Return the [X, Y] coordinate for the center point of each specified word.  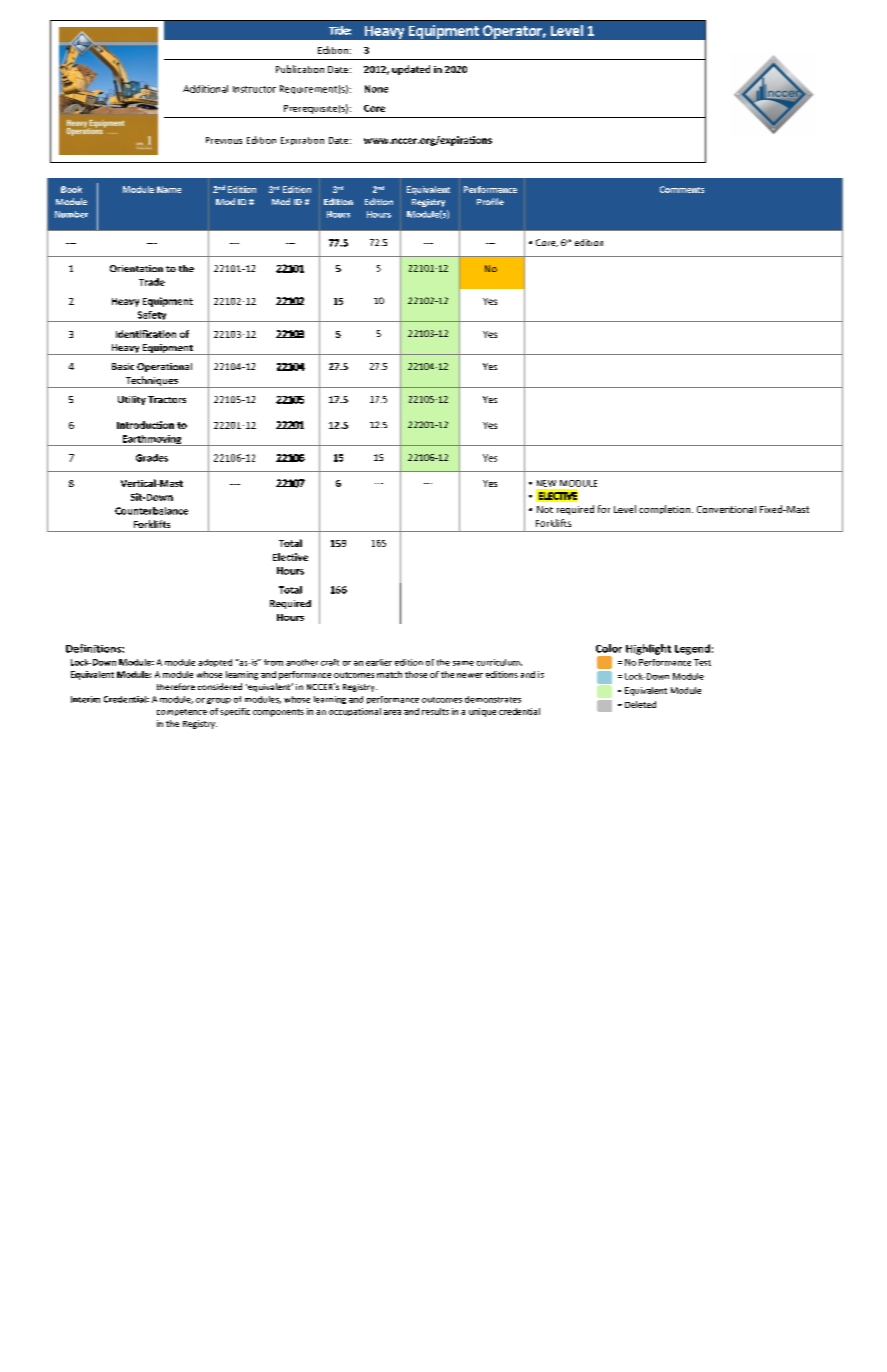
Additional [205, 89]
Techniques [151, 382]
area [392, 712]
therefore [176, 686]
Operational [164, 367]
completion [664, 509]
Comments [682, 189]
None [376, 89]
